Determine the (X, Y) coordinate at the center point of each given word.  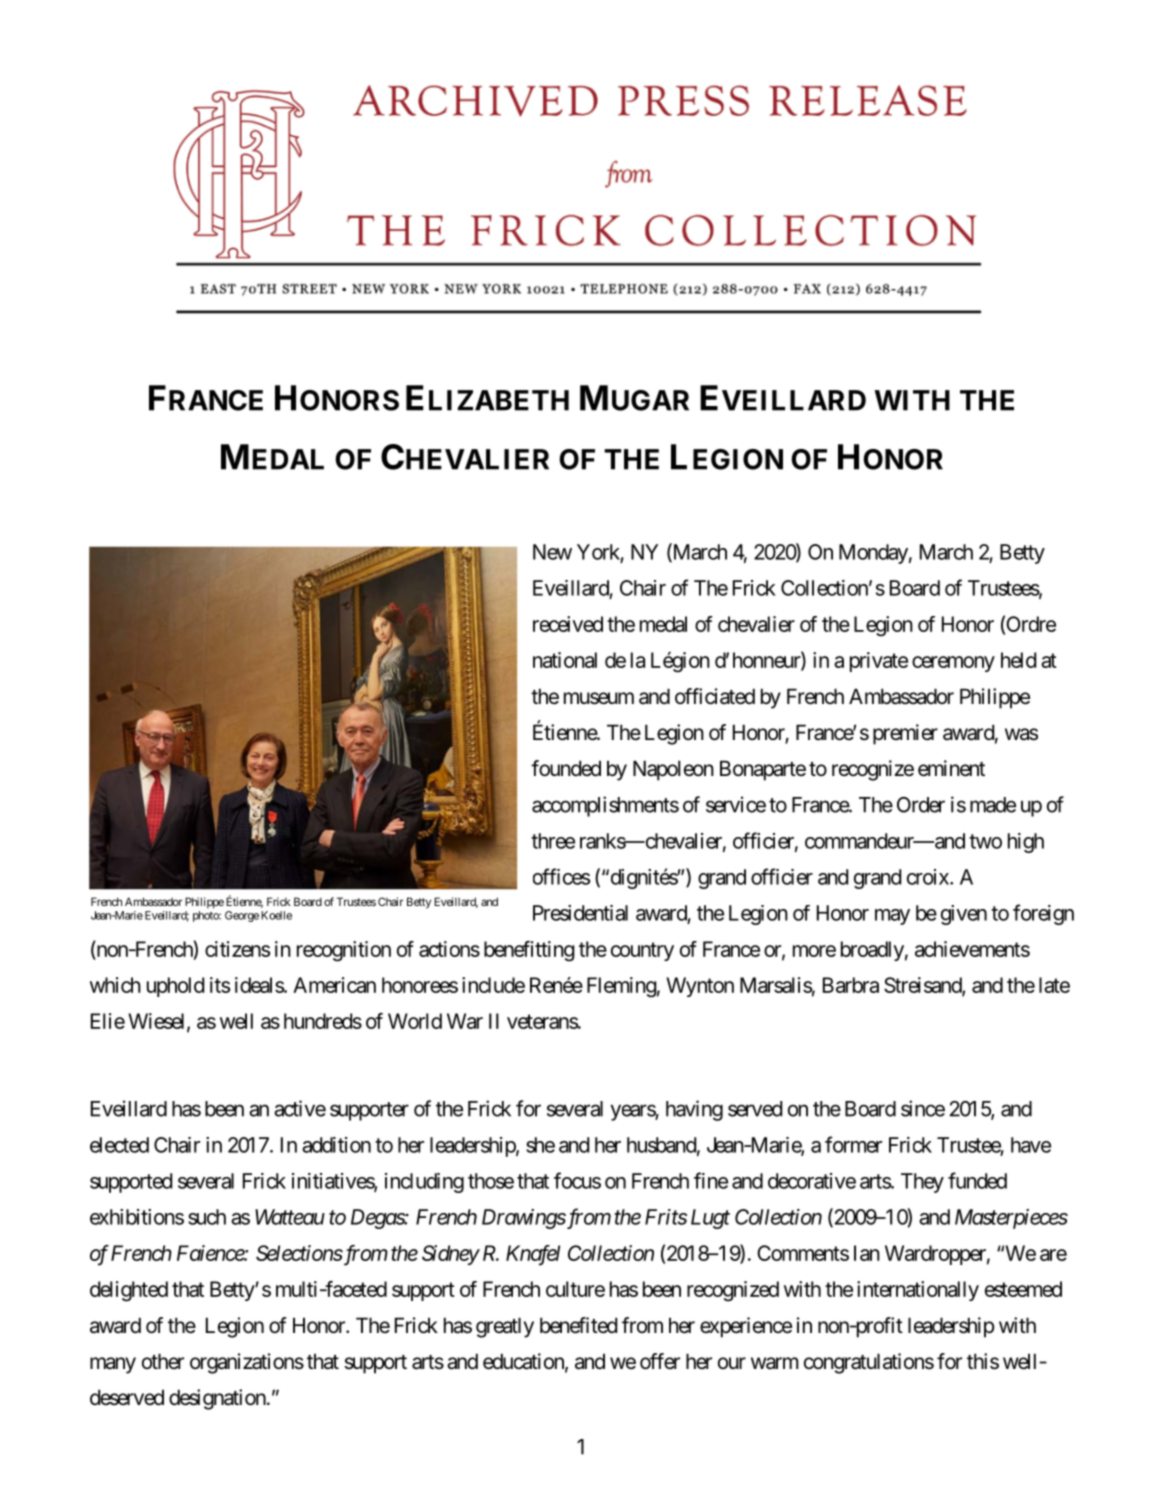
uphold (175, 987)
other (163, 1361)
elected (119, 1145)
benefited (578, 1325)
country (642, 951)
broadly (872, 951)
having (694, 1110)
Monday (873, 554)
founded (566, 768)
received (568, 624)
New (552, 552)
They (922, 1183)
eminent (951, 768)
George (242, 916)
